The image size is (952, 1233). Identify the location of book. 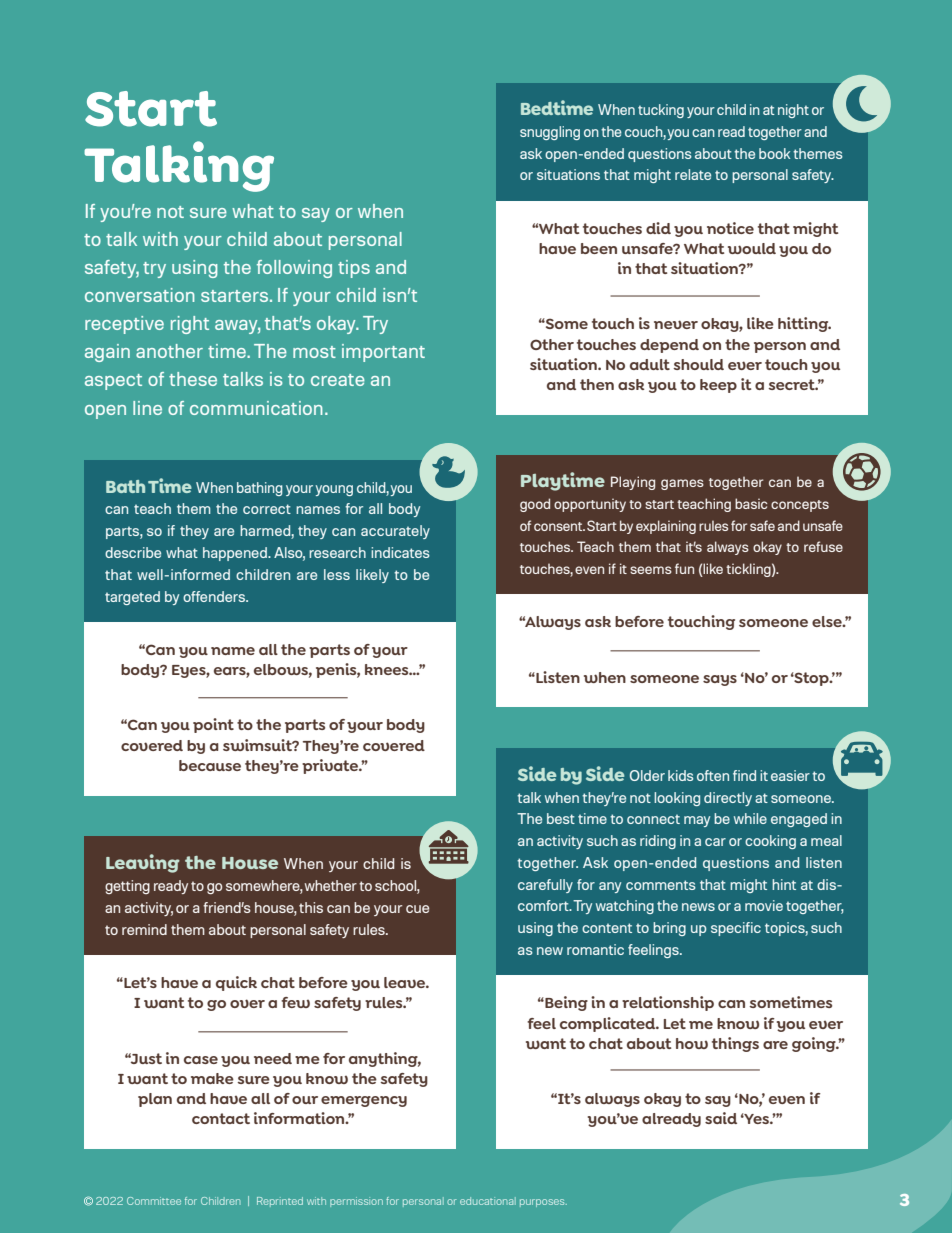
(774, 153).
